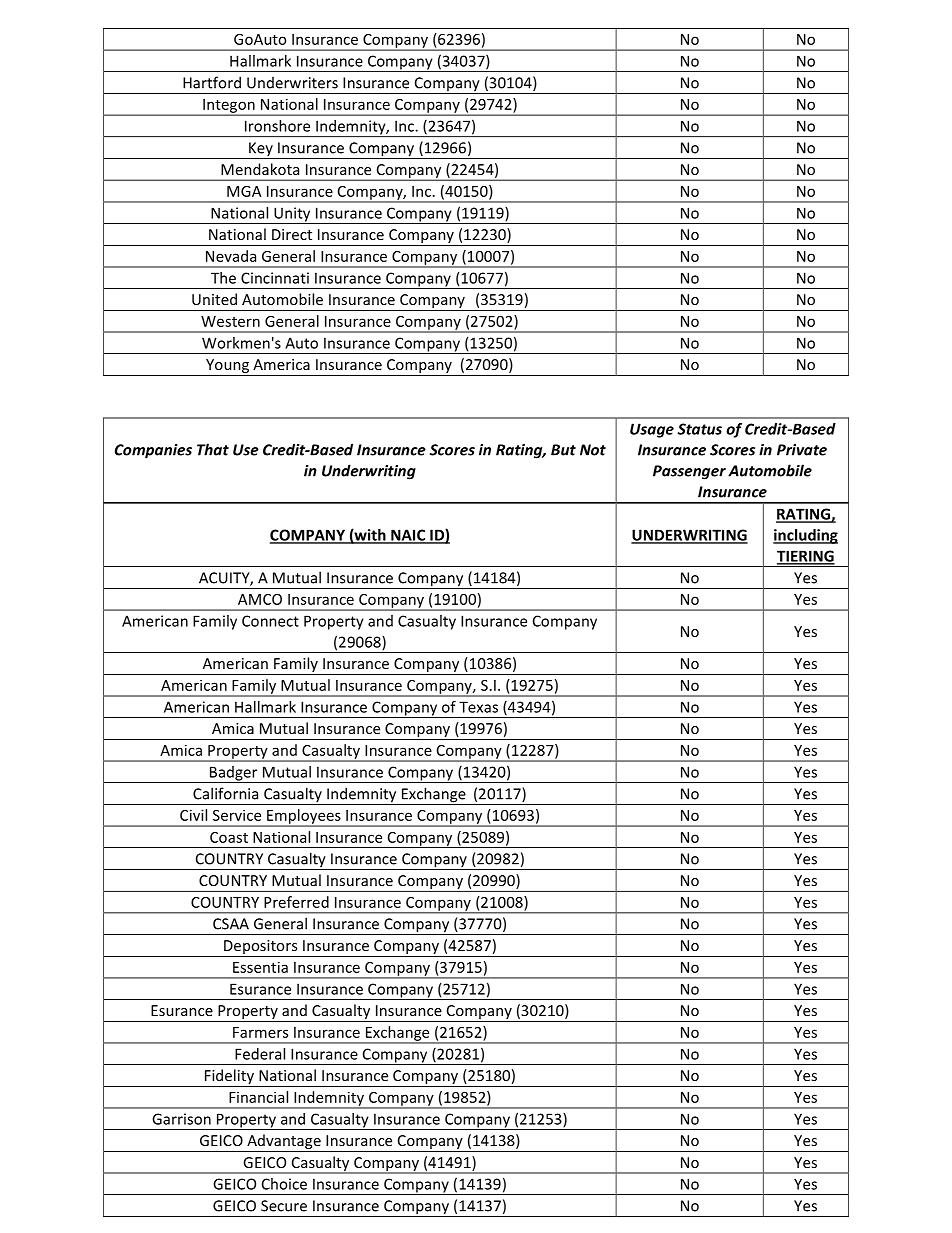  Describe the element at coordinates (478, 707) in the screenshot. I see `Texas` at that location.
